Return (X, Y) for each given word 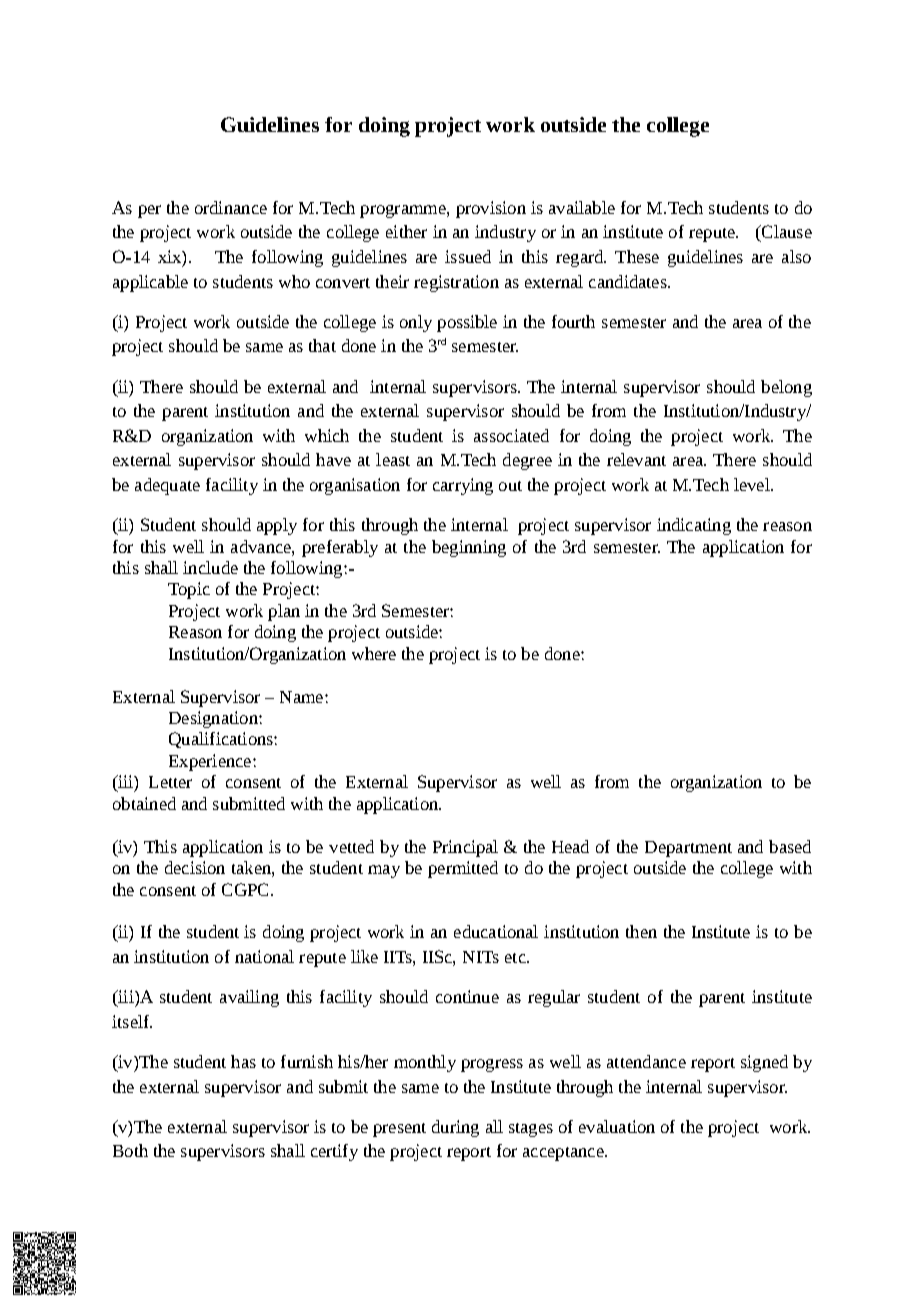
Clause (786, 231)
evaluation (617, 1126)
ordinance (231, 207)
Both (130, 1150)
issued (468, 256)
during (455, 1128)
